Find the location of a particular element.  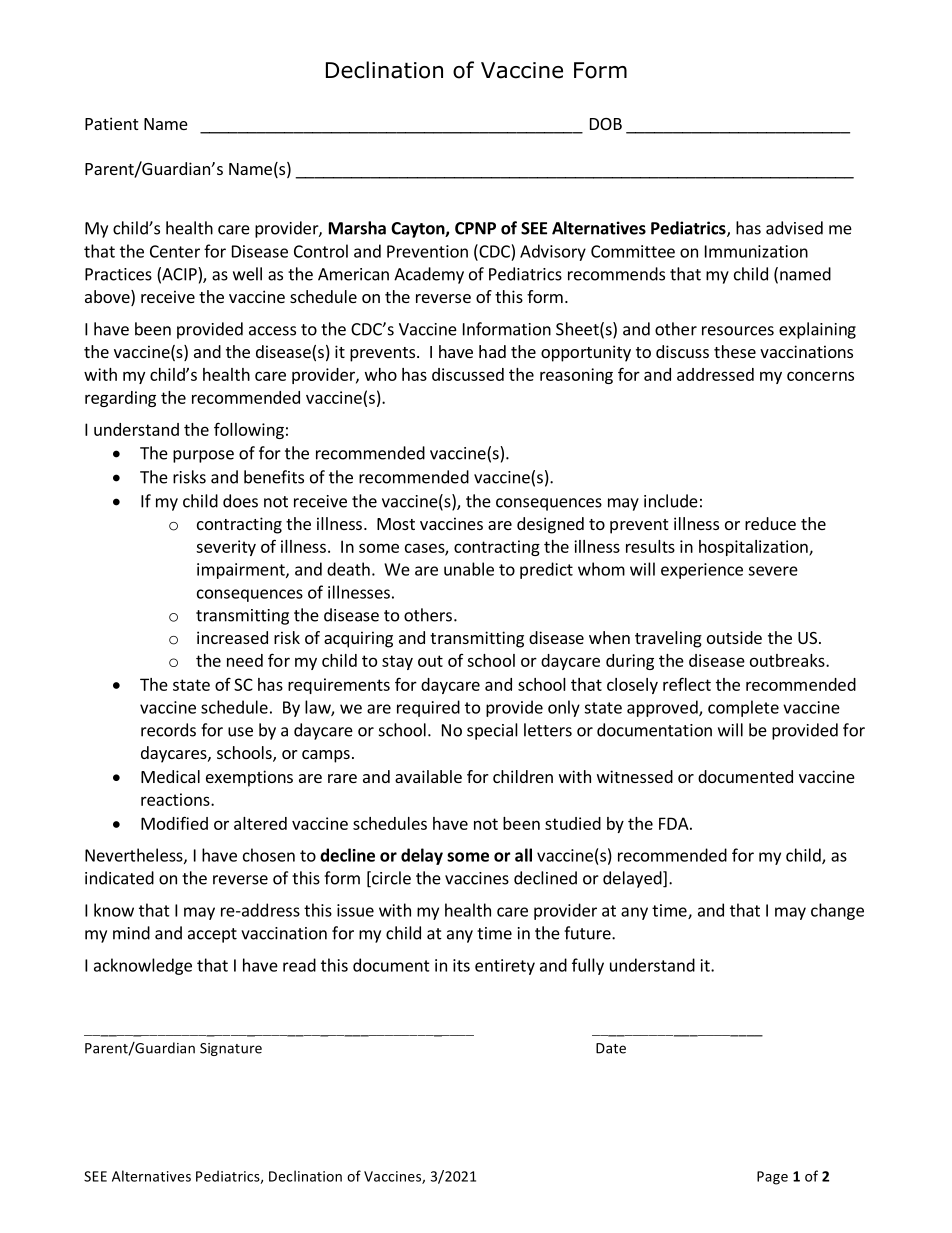

outside is located at coordinates (734, 637).
